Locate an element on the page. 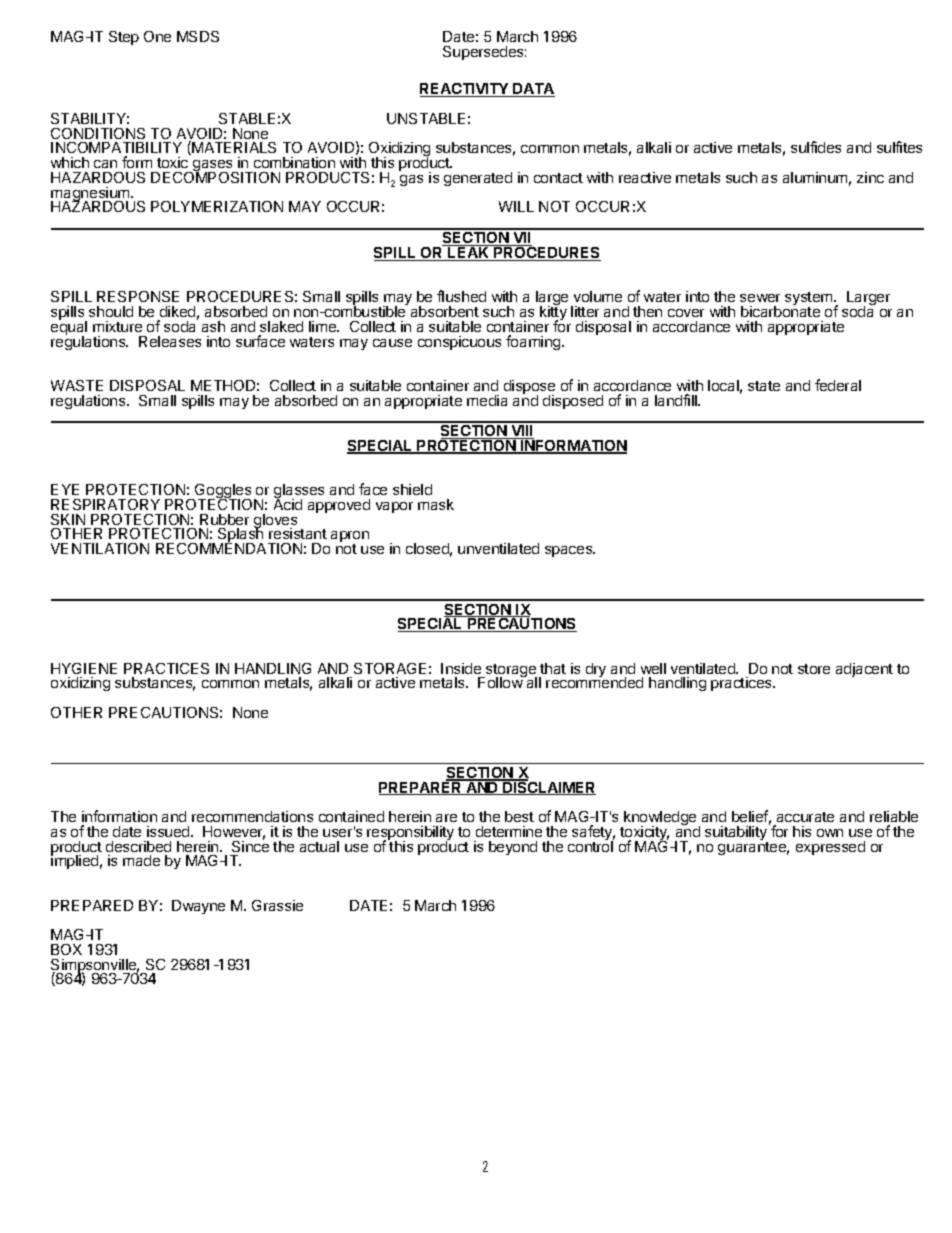 This document has width=952, height=1233. REACTIVITY is located at coordinates (465, 90).
